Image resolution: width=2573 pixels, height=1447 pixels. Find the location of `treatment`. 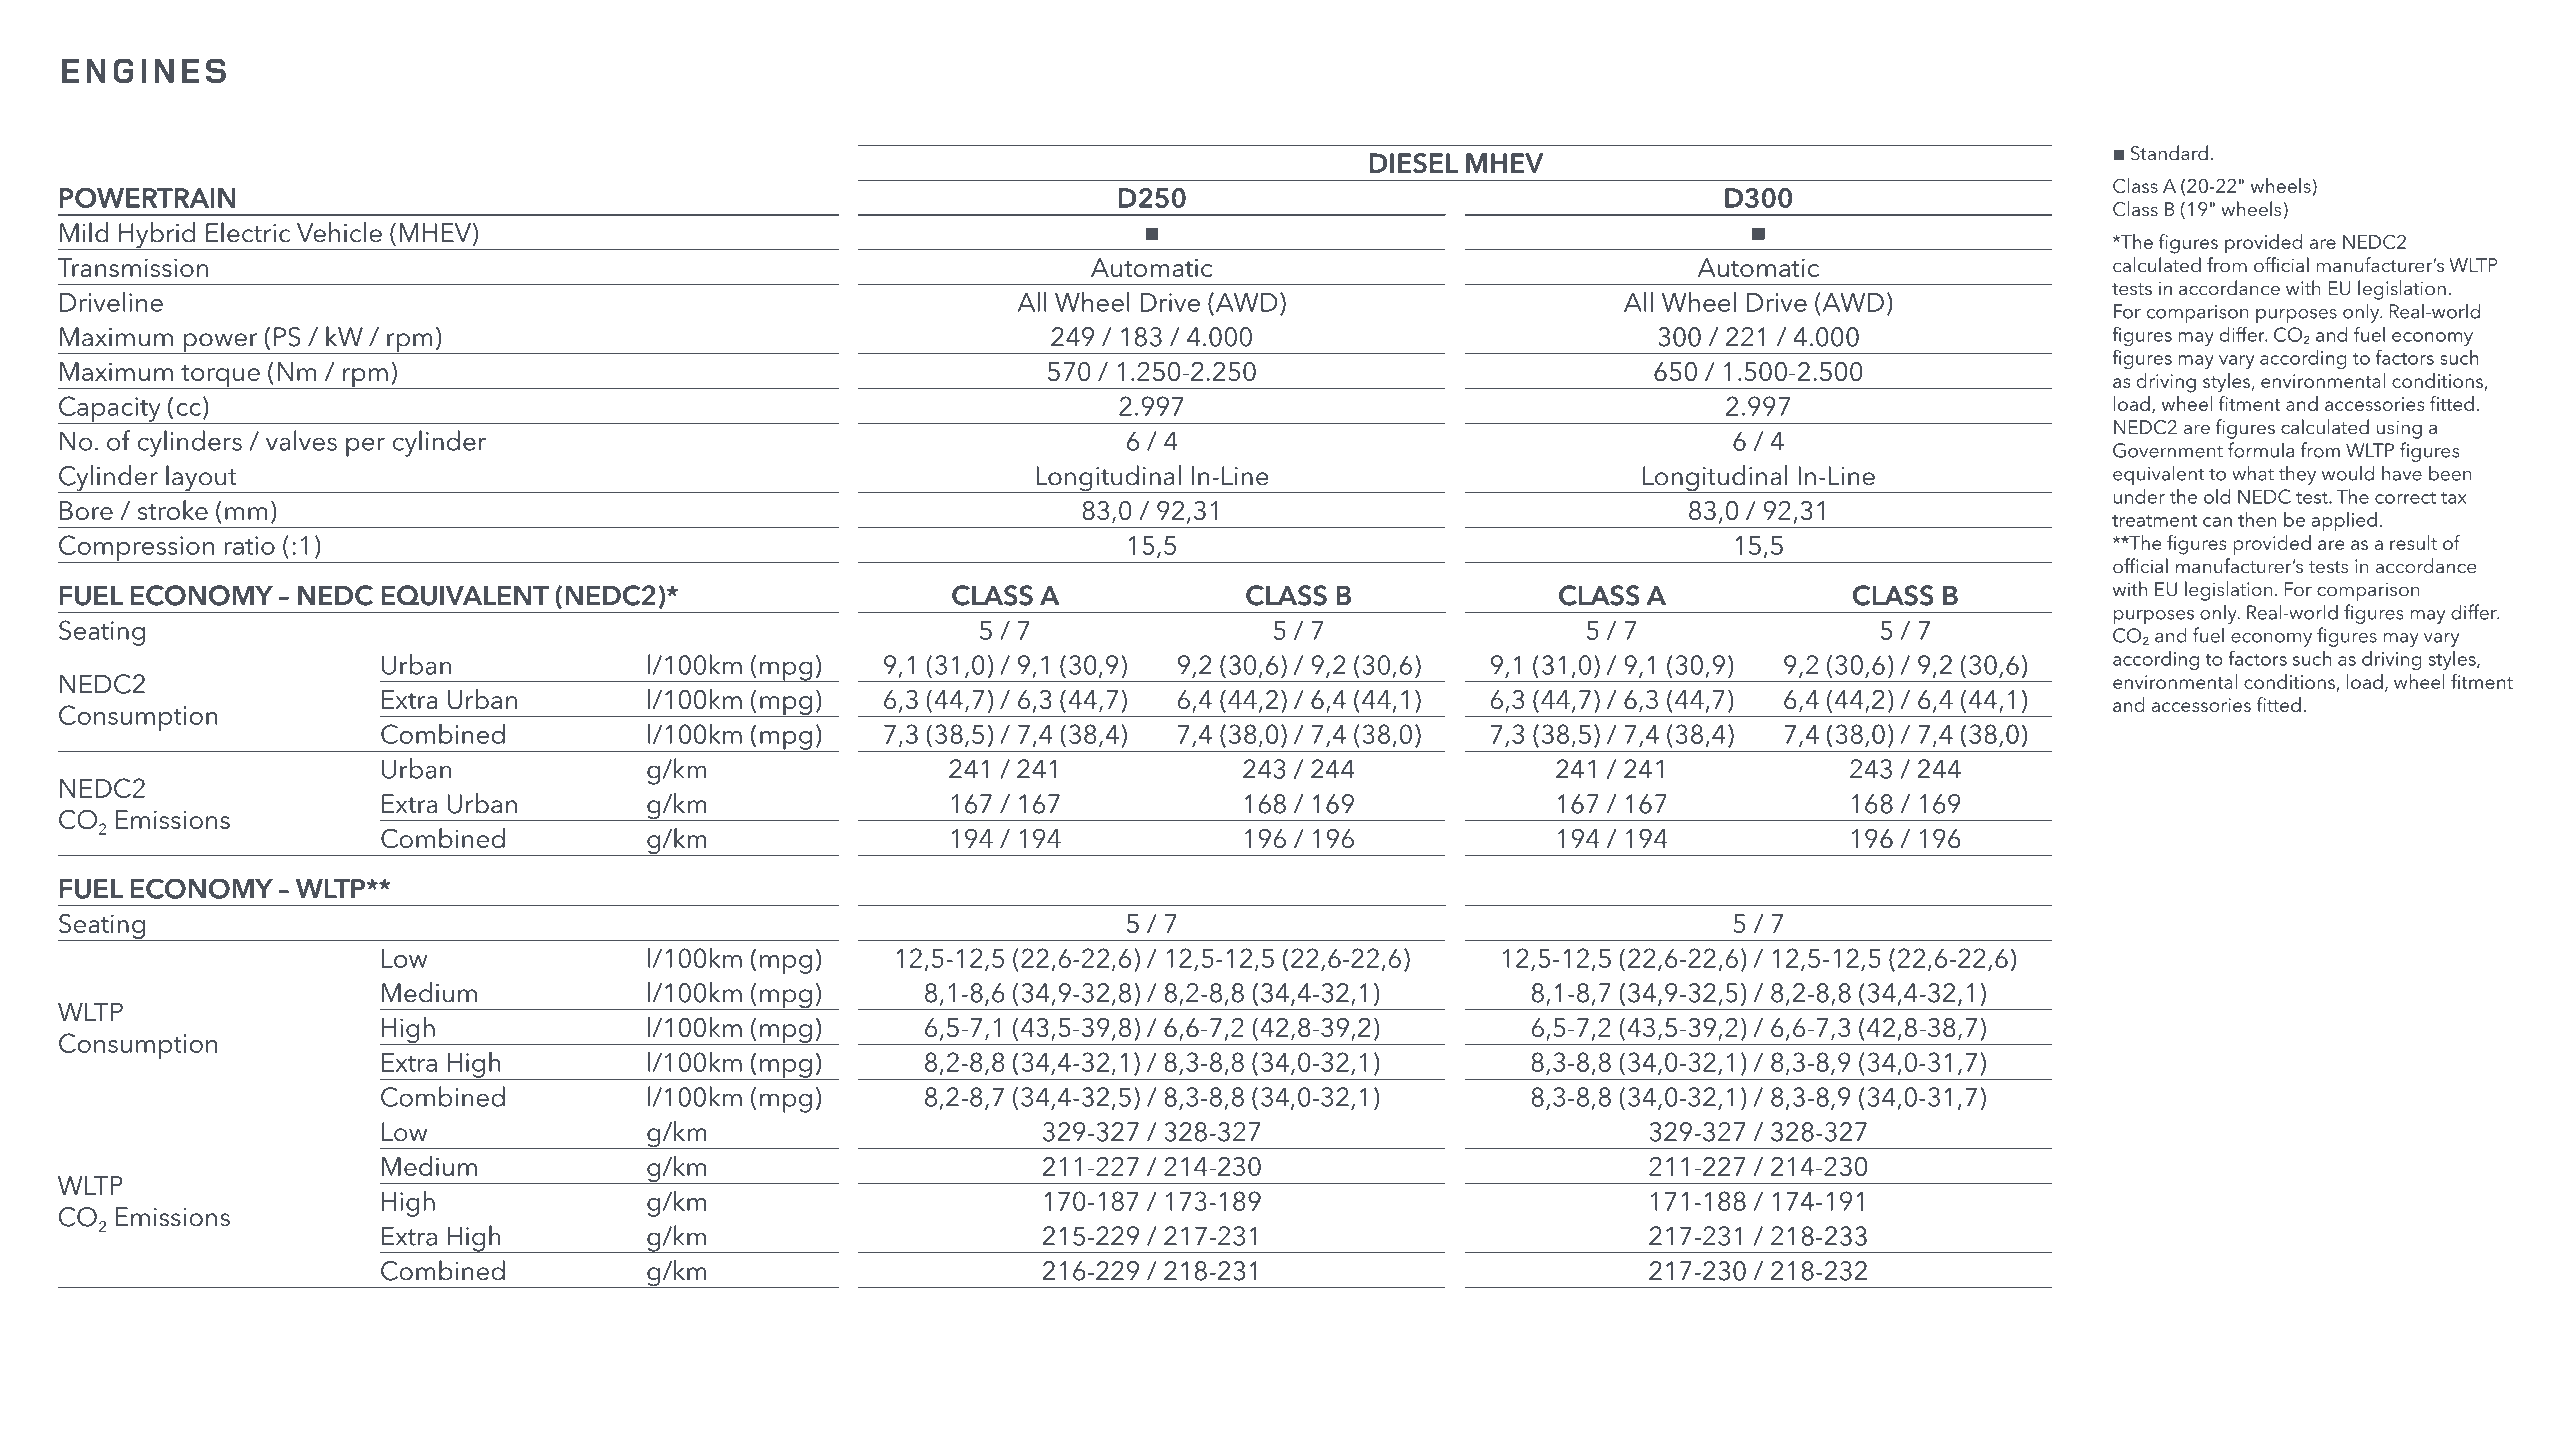

treatment is located at coordinates (2154, 521).
